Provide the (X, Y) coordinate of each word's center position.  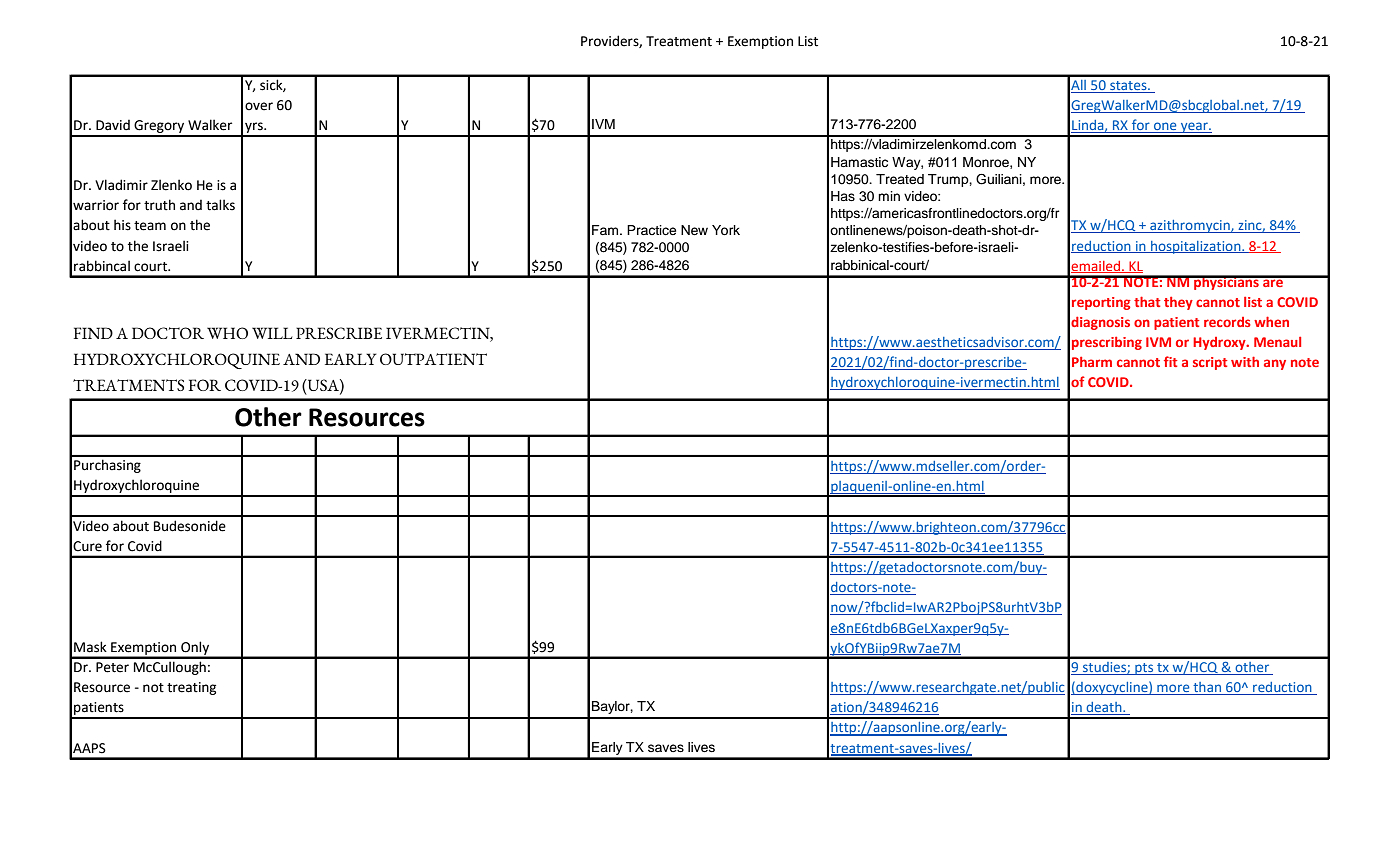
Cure (87, 546)
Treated (900, 179)
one (1165, 127)
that (1147, 301)
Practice (651, 230)
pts (1144, 669)
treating (191, 688)
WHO (227, 333)
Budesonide (190, 526)
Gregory (159, 128)
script (1210, 363)
